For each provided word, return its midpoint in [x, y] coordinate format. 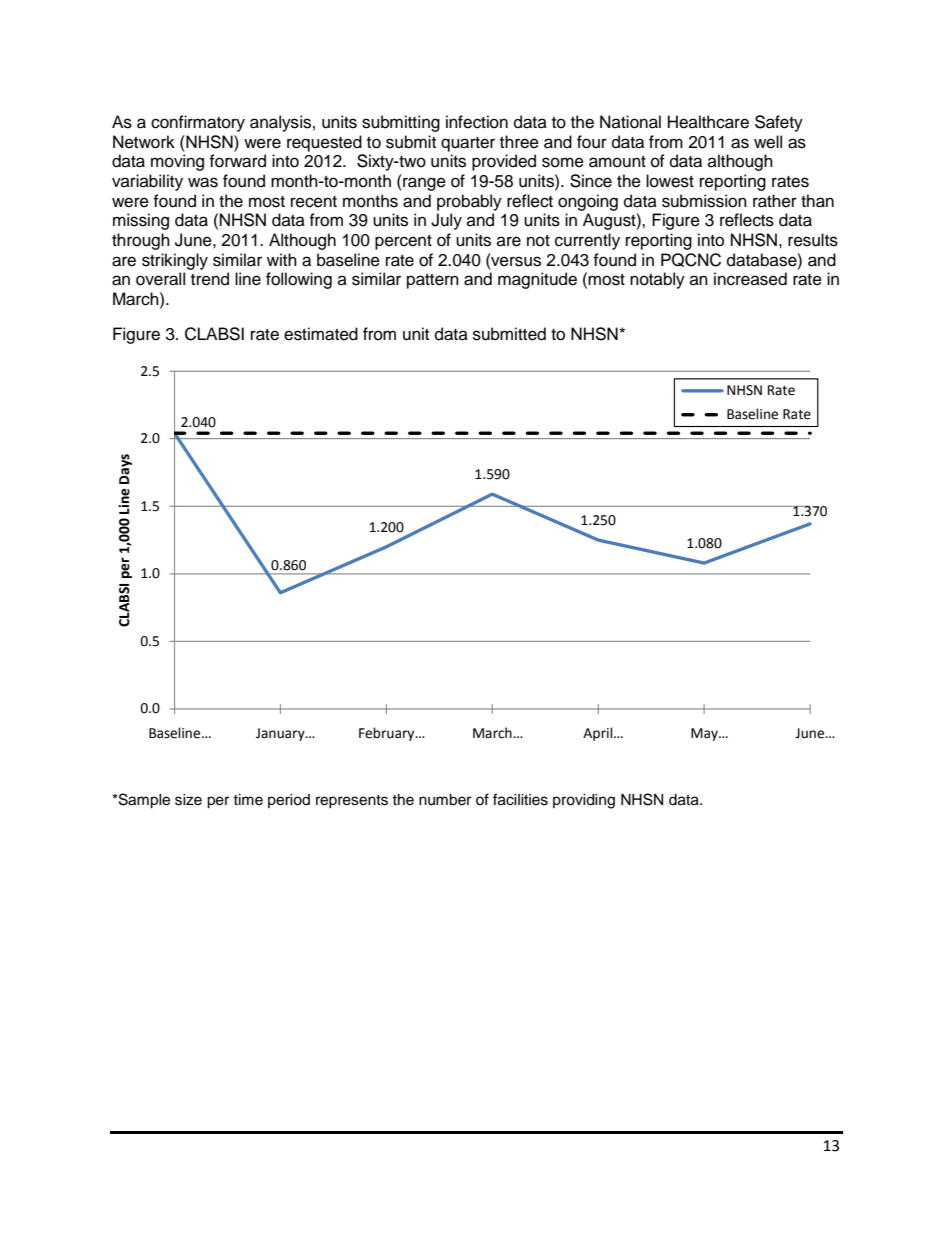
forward [237, 161]
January [281, 734]
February [388, 734]
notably [657, 280]
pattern [433, 281]
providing [584, 801]
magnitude [537, 280]
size [188, 800]
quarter [468, 144]
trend [210, 279]
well [768, 142]
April [599, 734]
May [705, 734]
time [248, 800]
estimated [321, 334]
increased [750, 279]
